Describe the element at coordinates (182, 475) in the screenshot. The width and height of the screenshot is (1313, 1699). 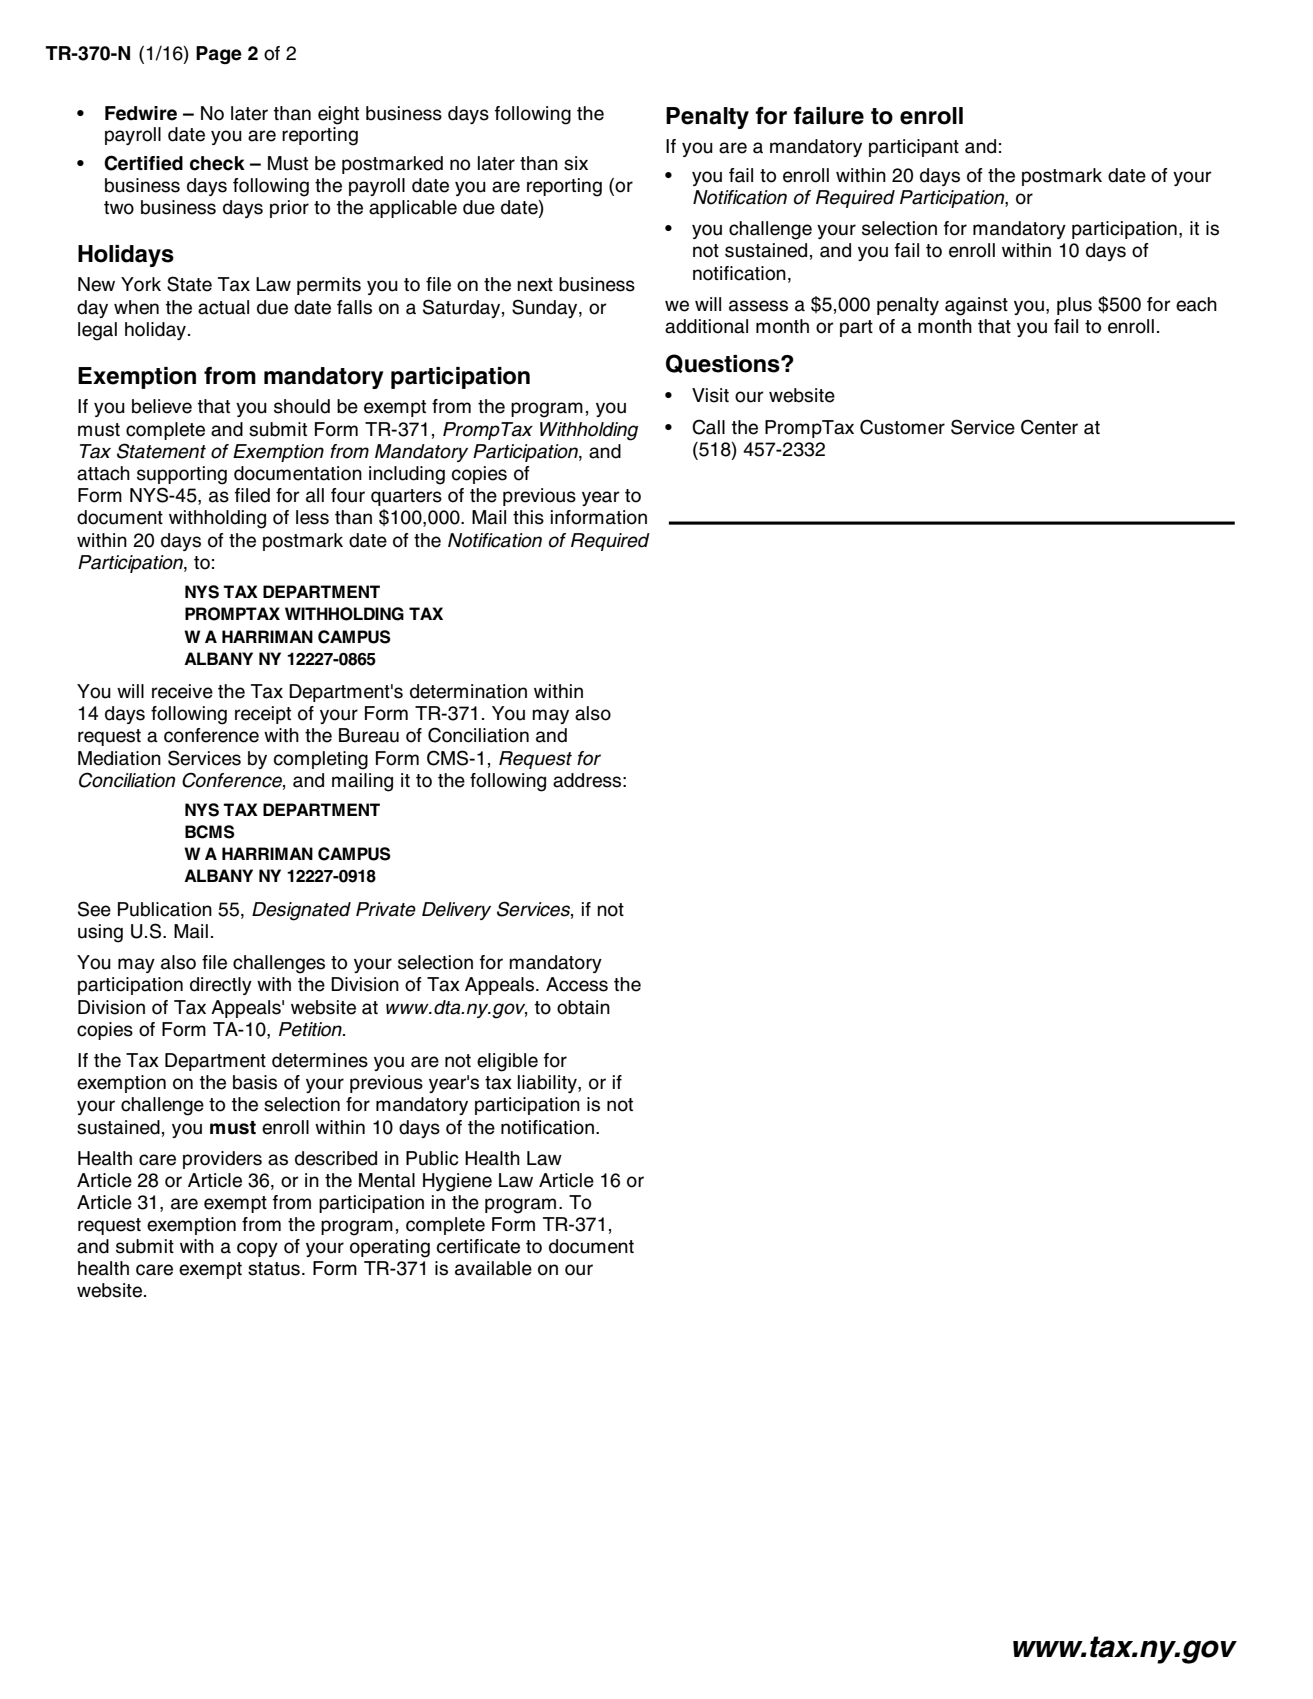
I see `supporting` at that location.
